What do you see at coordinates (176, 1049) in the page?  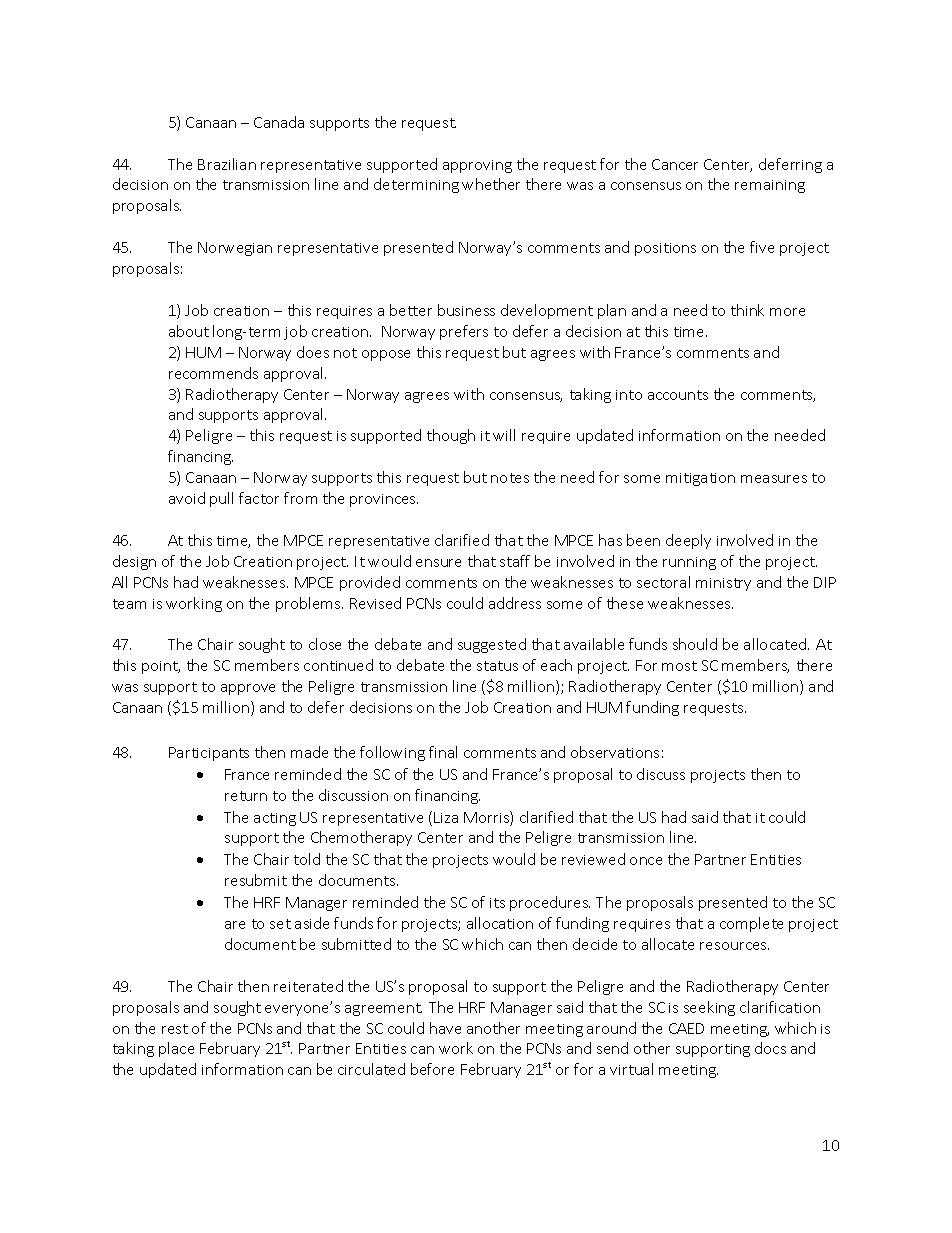 I see `place` at bounding box center [176, 1049].
